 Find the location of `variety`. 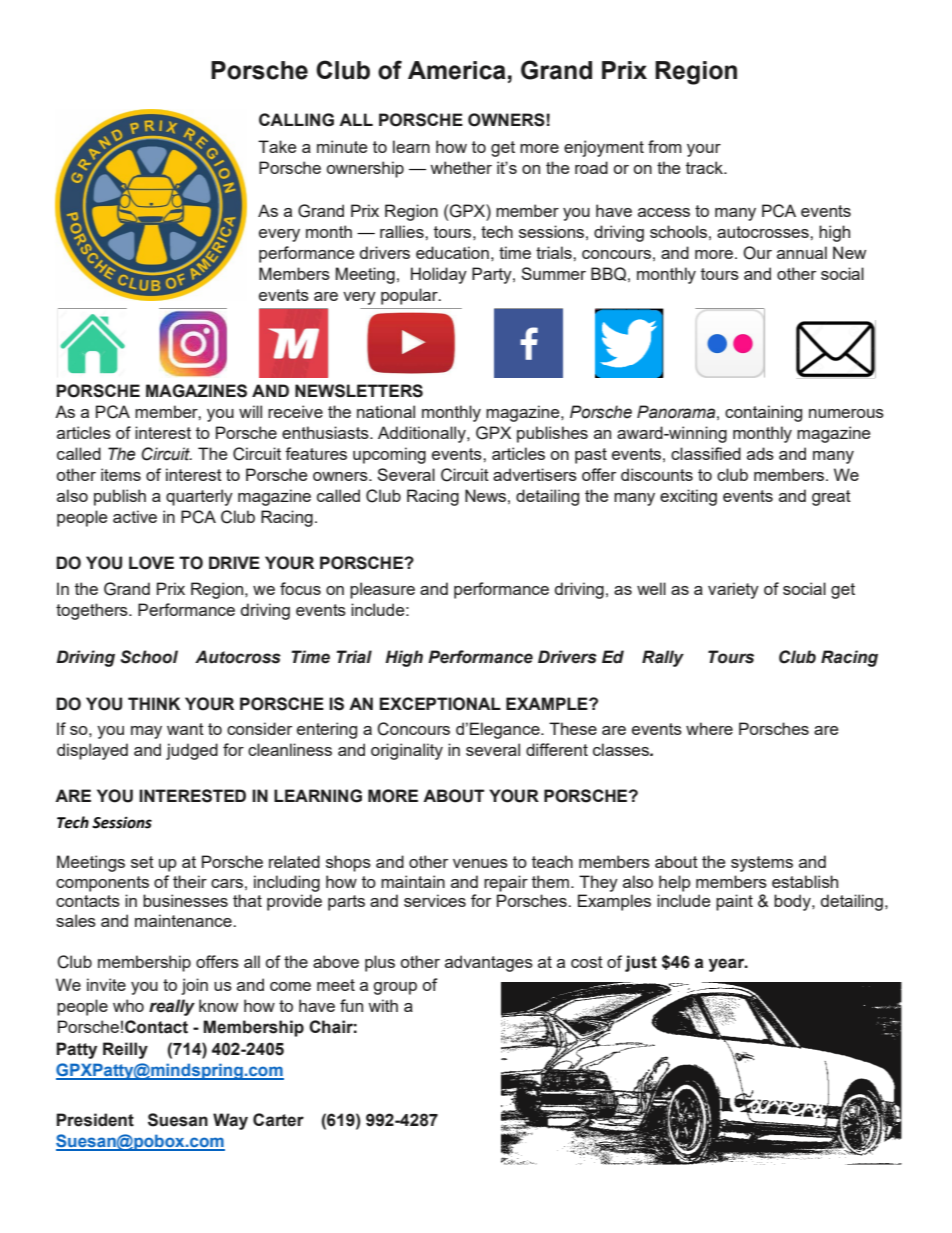

variety is located at coordinates (733, 590).
